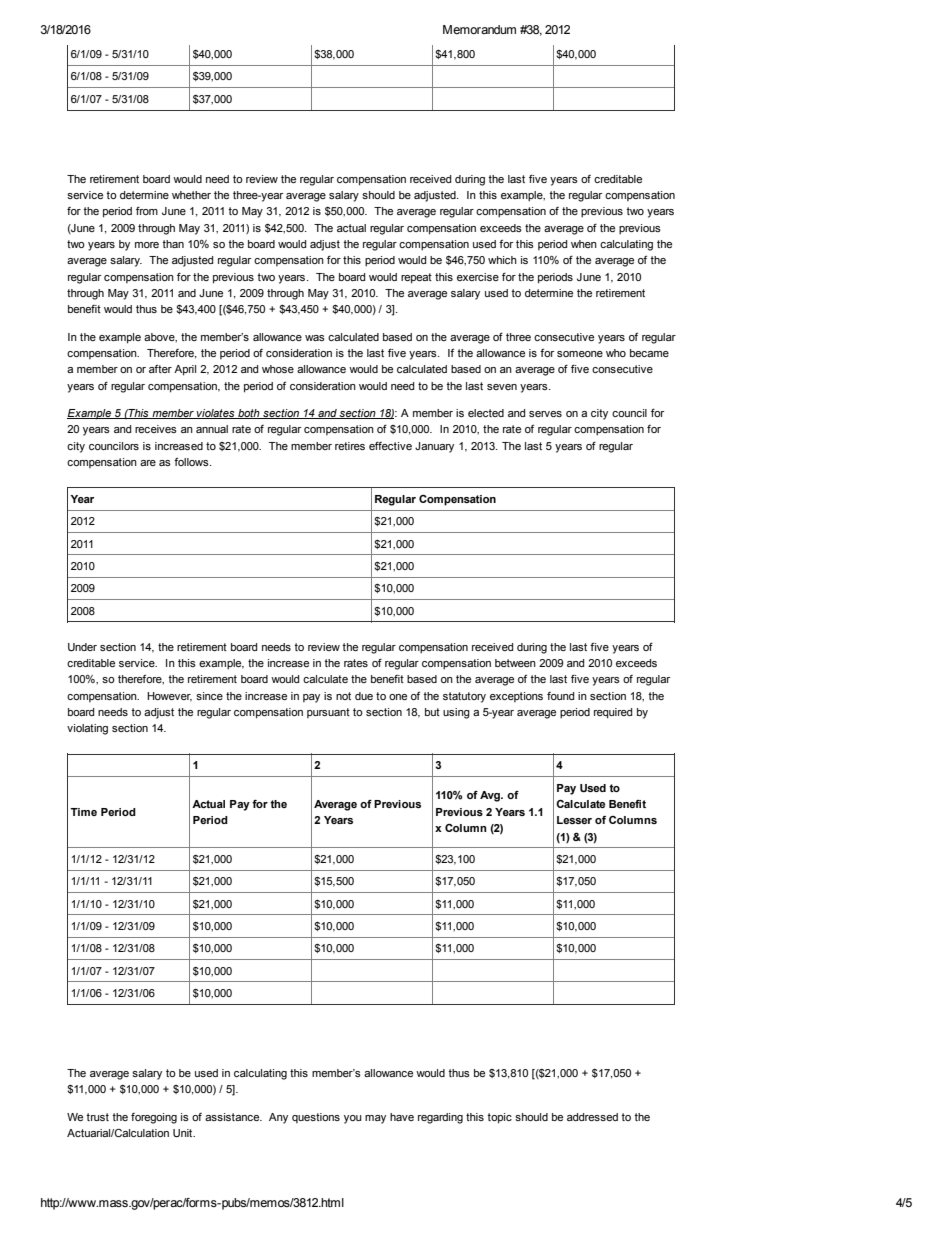 This screenshot has height=1233, width=952. Describe the element at coordinates (191, 195) in the screenshot. I see `whether` at that location.
